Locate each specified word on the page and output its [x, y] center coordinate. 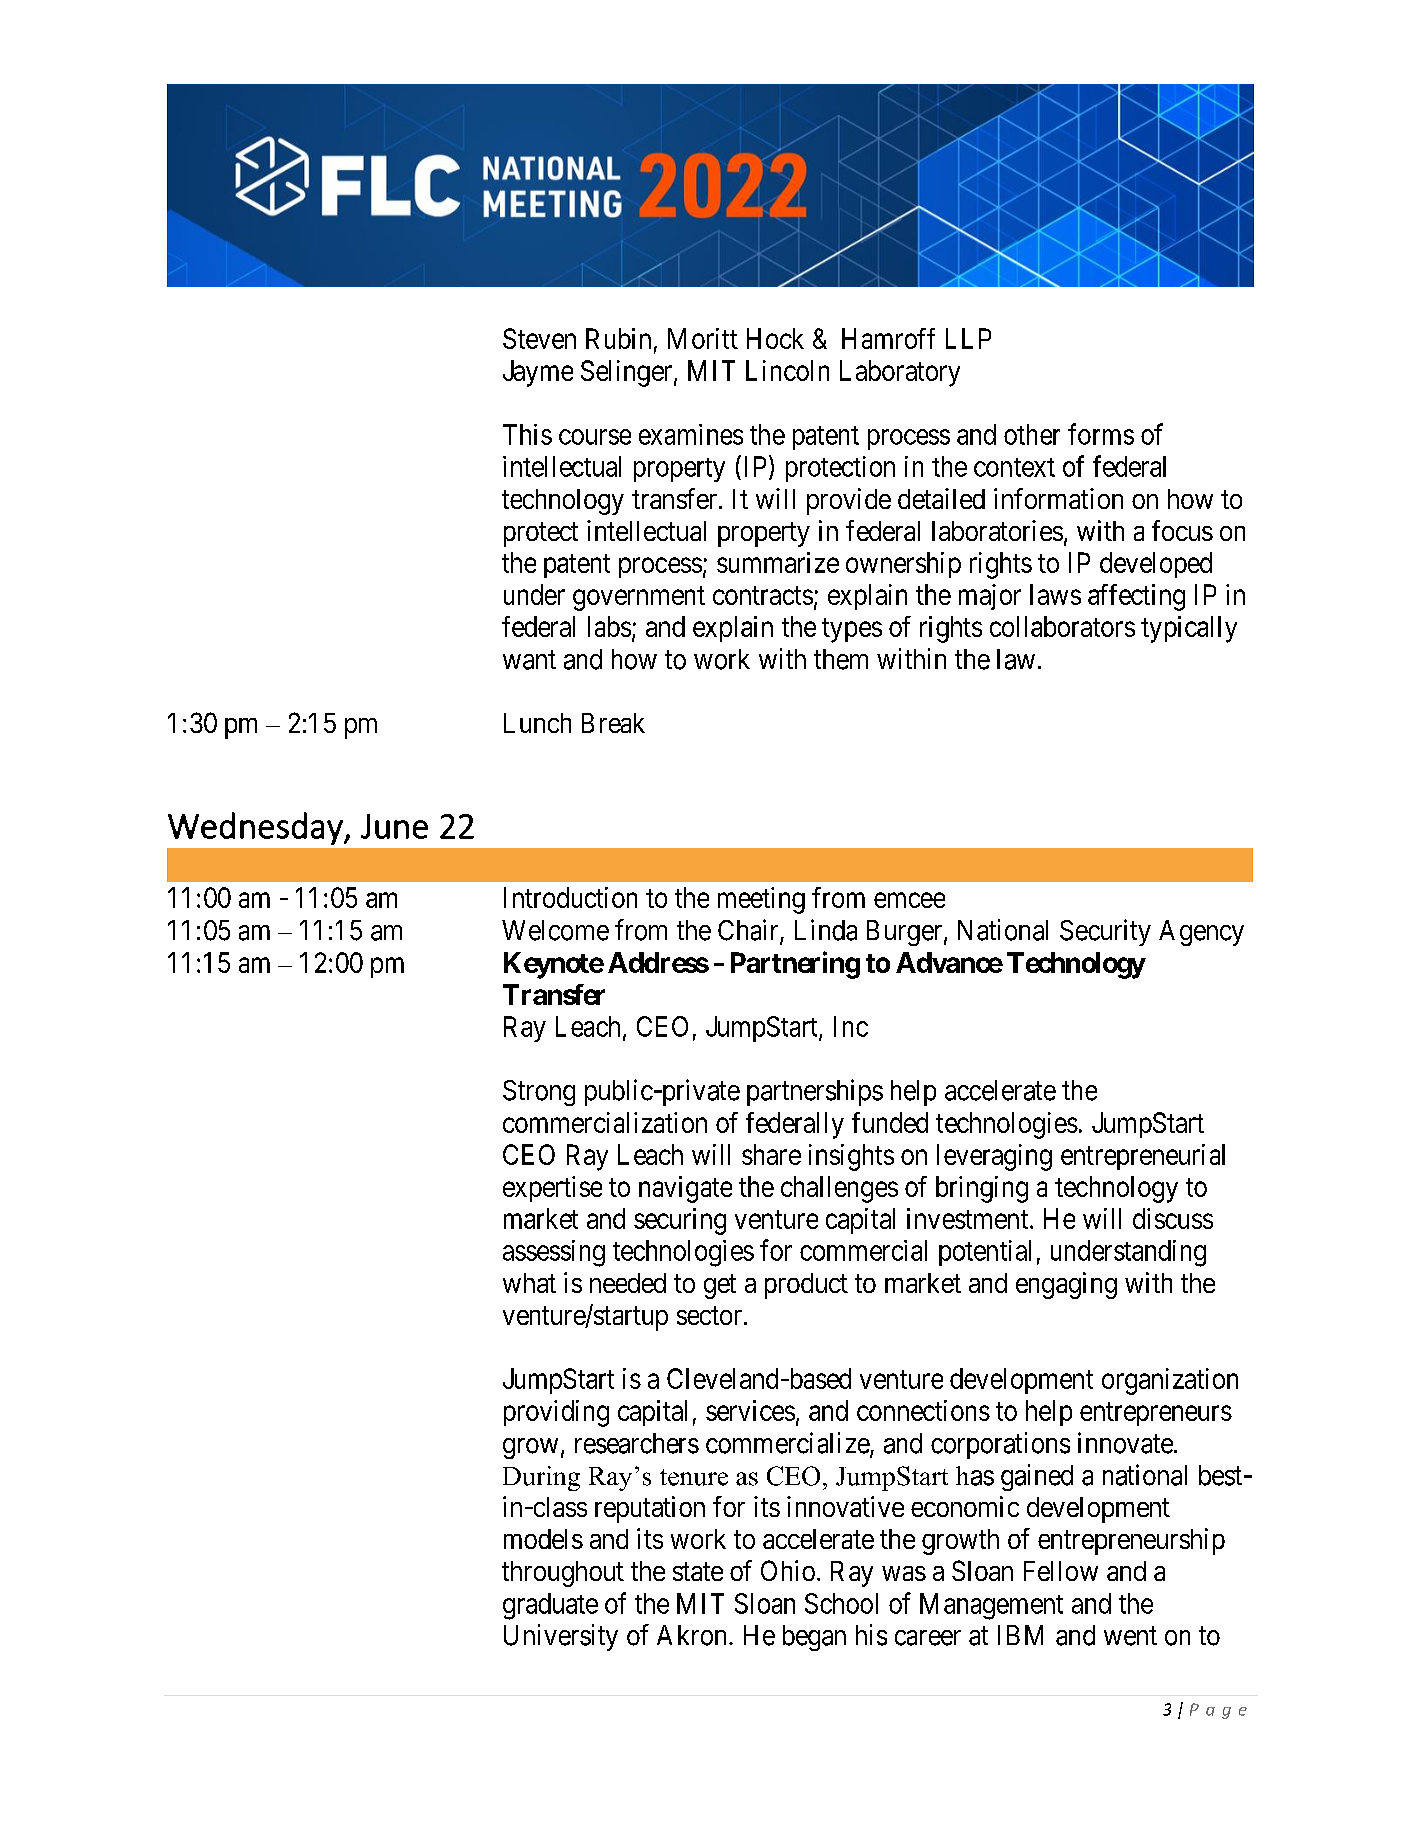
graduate [550, 1606]
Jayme [538, 373]
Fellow [1061, 1571]
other [1032, 434]
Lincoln [787, 370]
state [698, 1571]
